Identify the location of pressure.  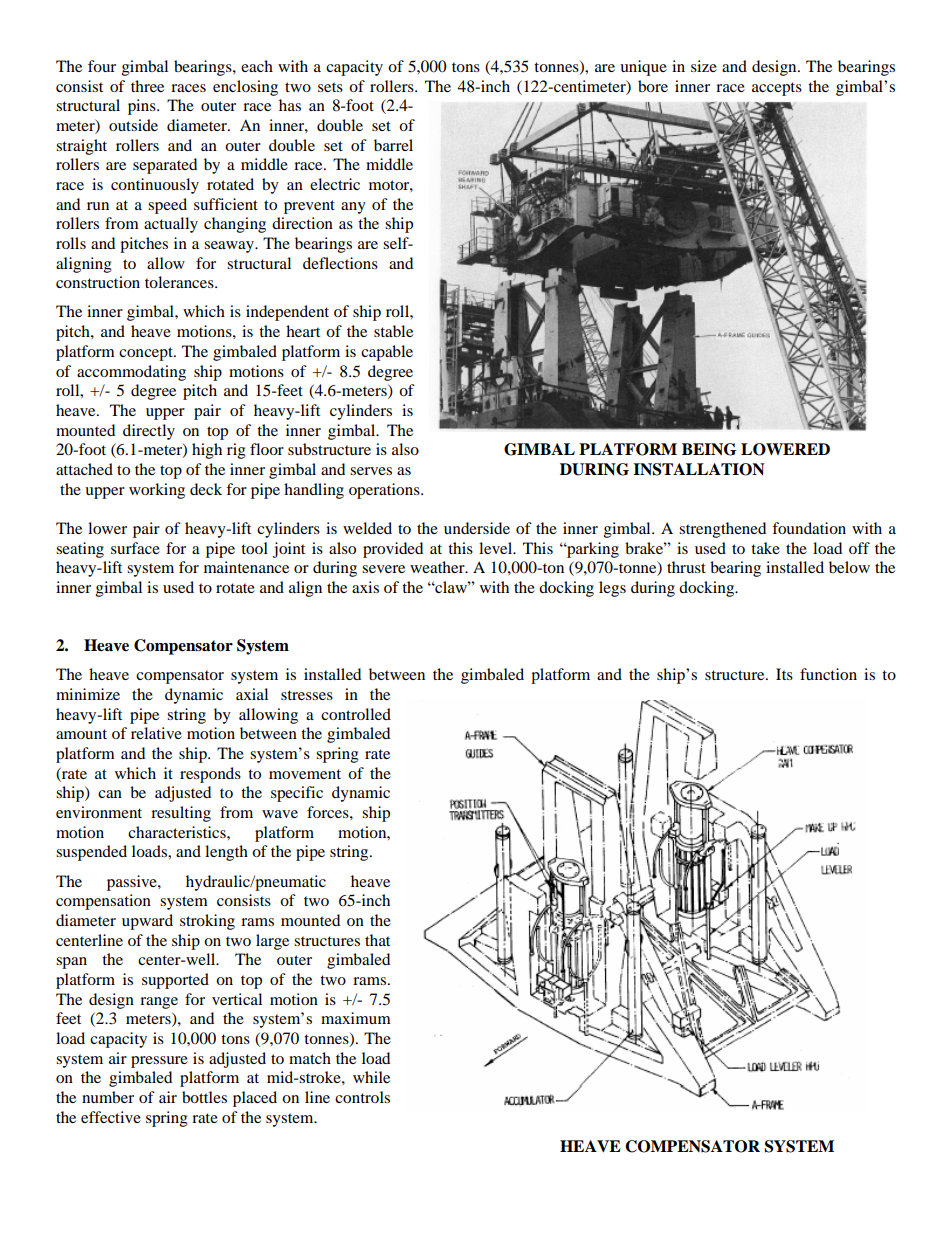
(159, 1062).
